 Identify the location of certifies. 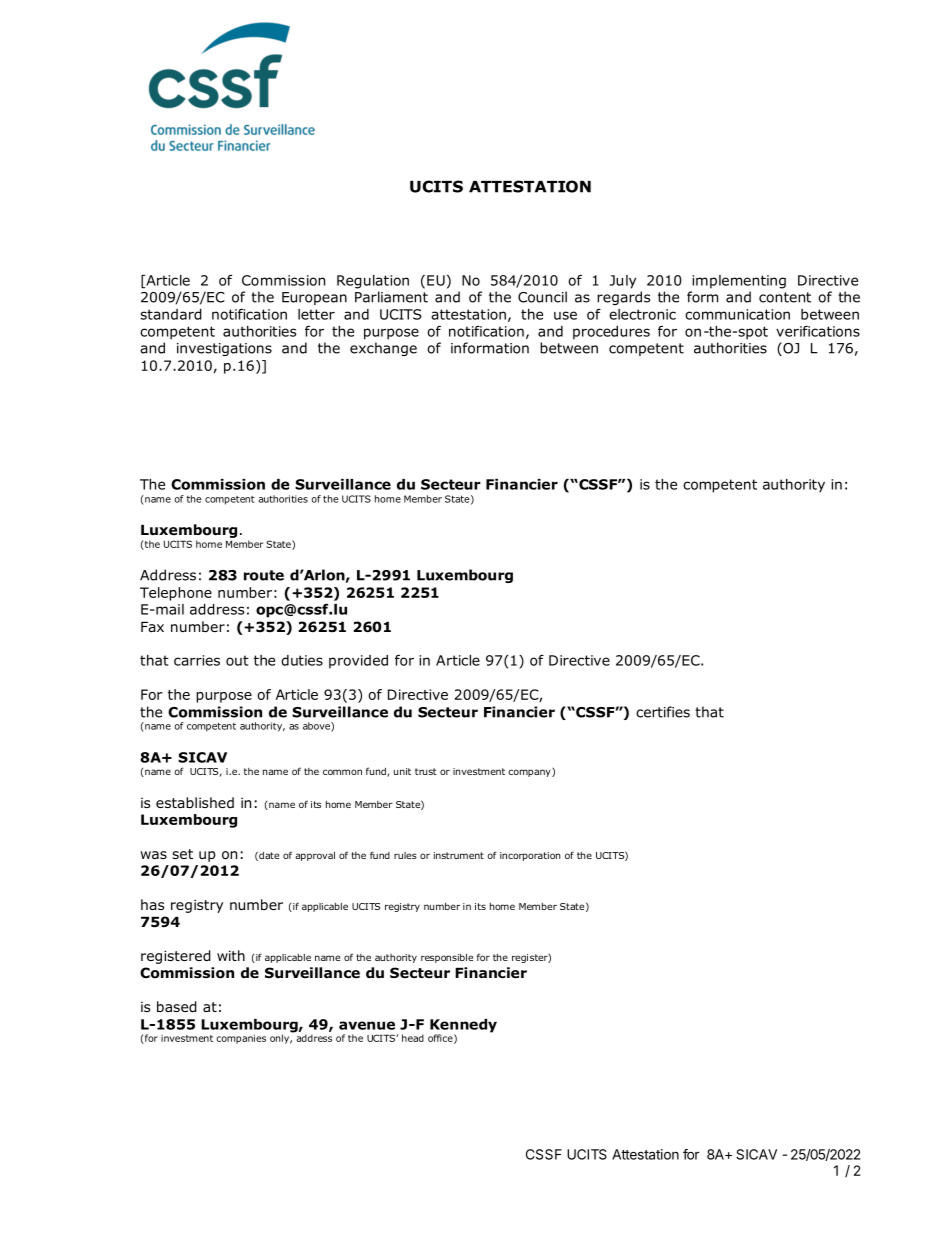
(663, 712).
